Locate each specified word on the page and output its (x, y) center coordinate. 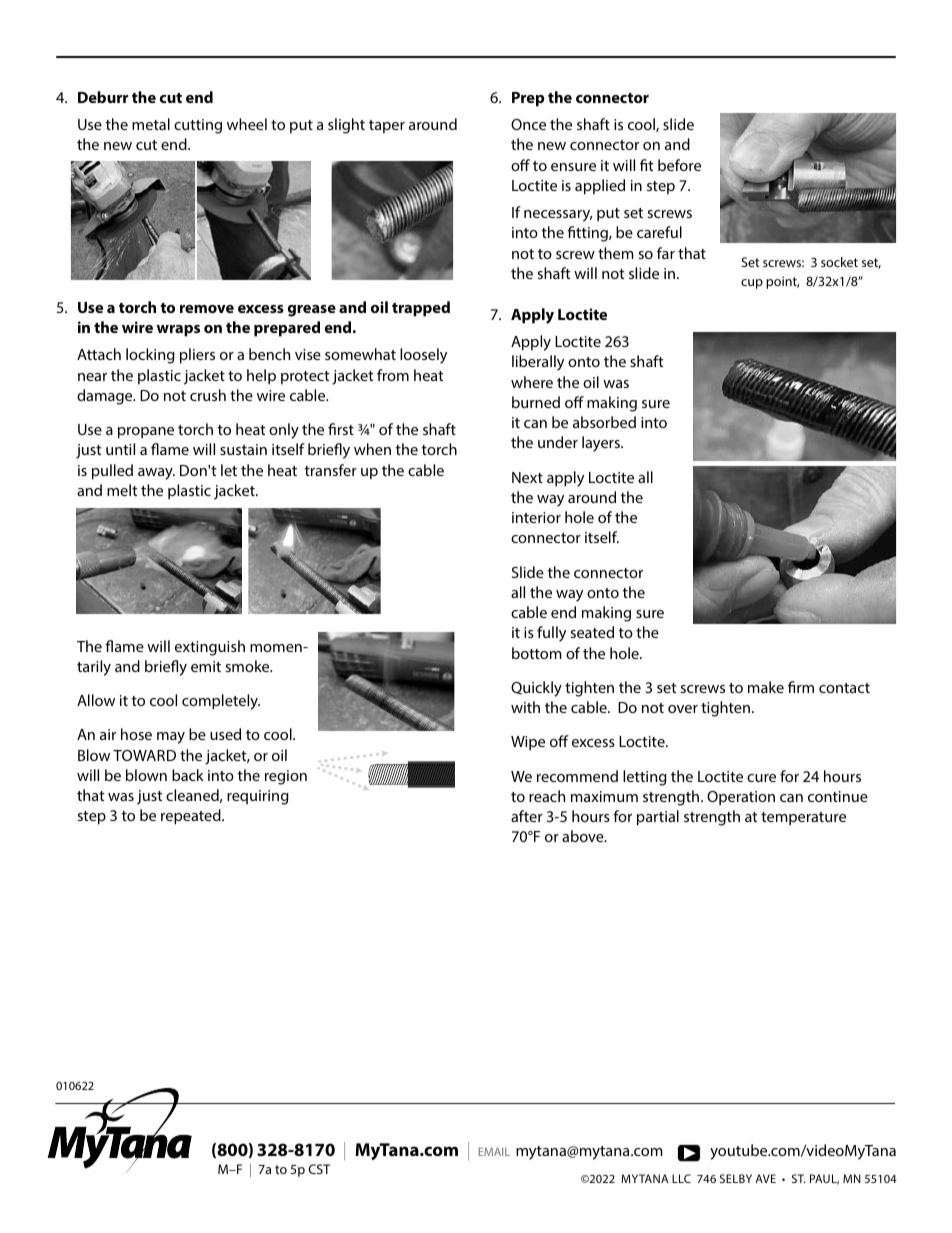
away (156, 474)
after (527, 816)
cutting (198, 126)
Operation (741, 798)
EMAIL (494, 1151)
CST (319, 1169)
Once (528, 124)
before (679, 165)
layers (602, 444)
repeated (192, 817)
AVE (765, 1178)
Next (527, 477)
